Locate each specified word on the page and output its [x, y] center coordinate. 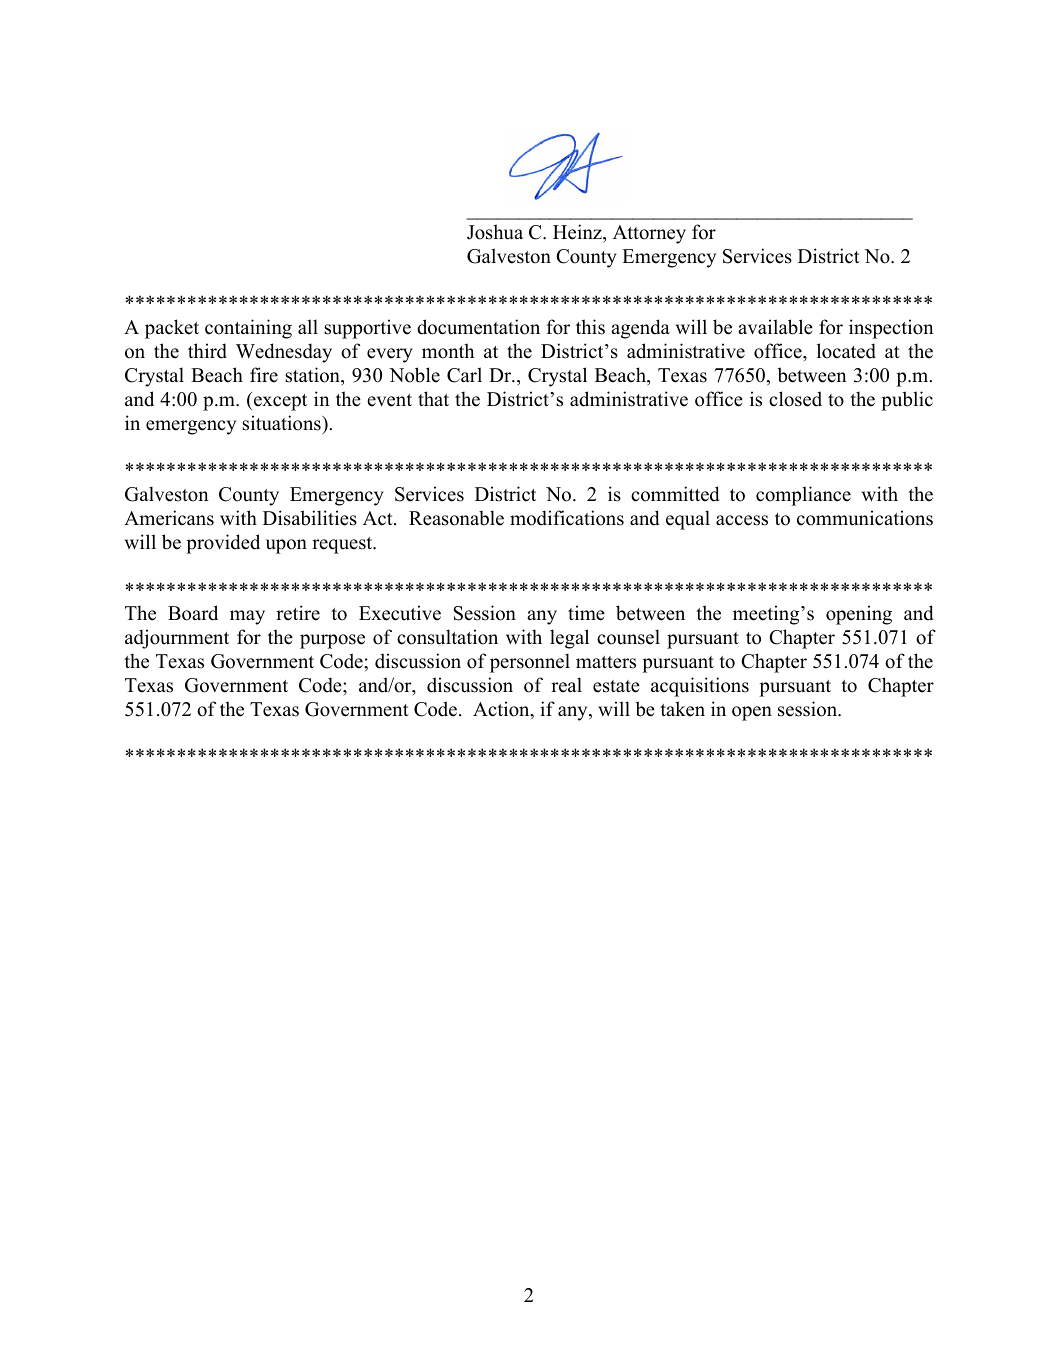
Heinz [578, 232]
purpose [332, 641]
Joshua [495, 232]
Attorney [649, 234]
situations [282, 423]
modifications [567, 518]
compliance [803, 496]
